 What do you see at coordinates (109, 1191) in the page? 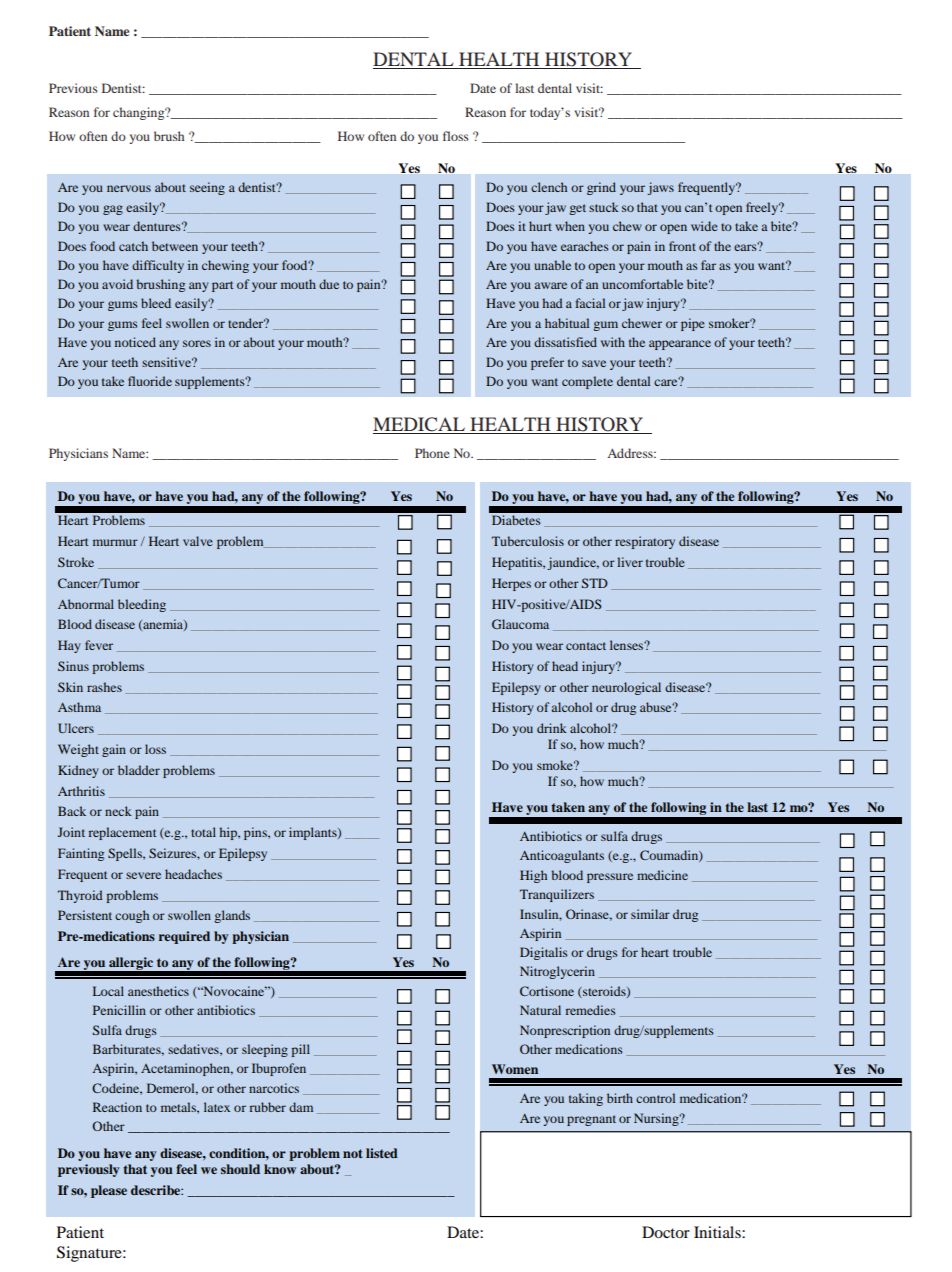
I see `please` at bounding box center [109, 1191].
